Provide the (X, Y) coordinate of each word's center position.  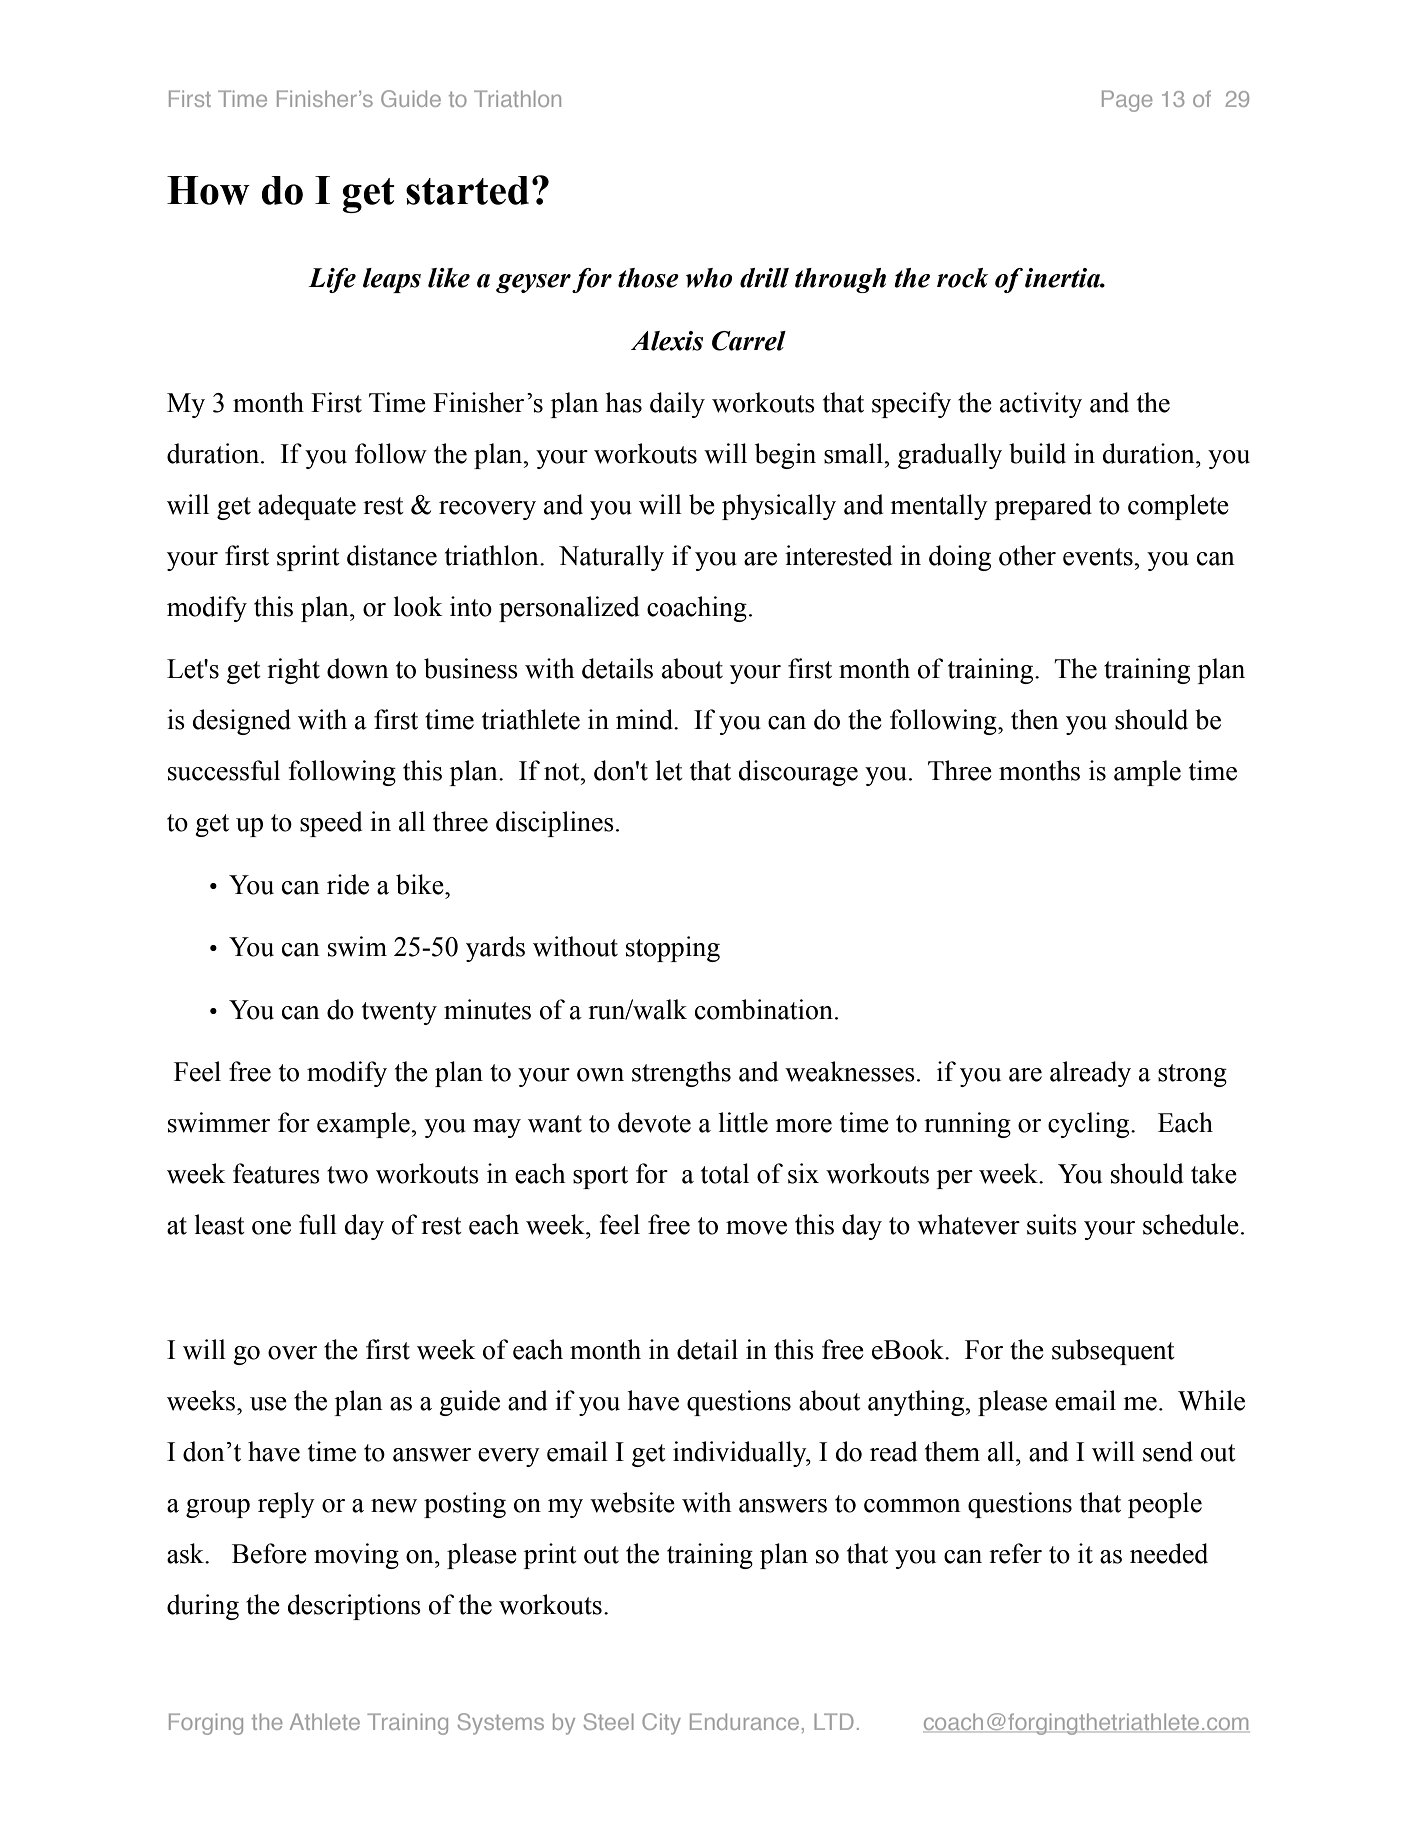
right (293, 671)
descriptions (354, 1607)
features (276, 1173)
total (725, 1173)
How (208, 190)
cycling (1090, 1125)
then (1035, 719)
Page (1127, 101)
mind (646, 719)
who (709, 278)
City (661, 1724)
